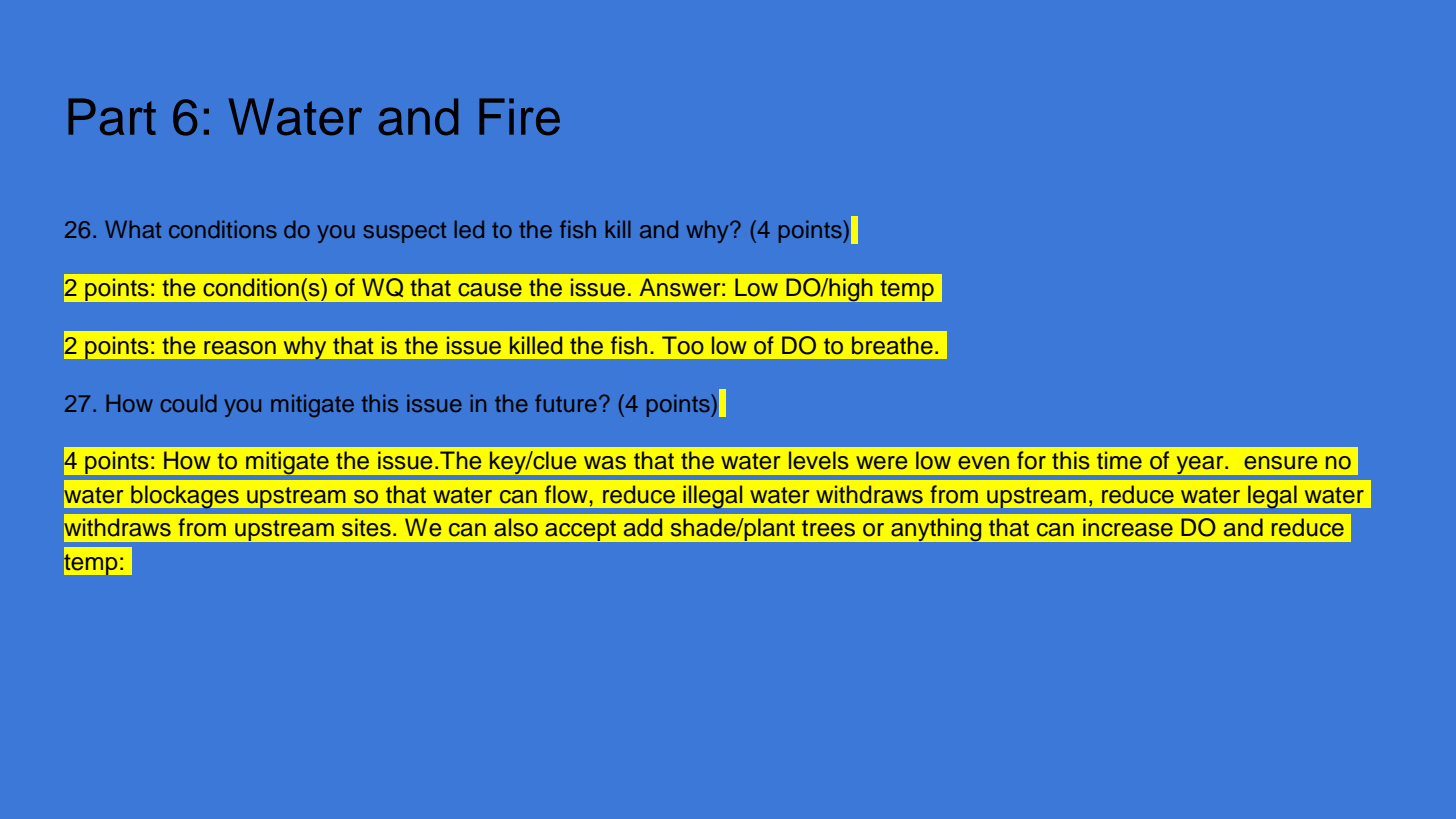 This image has height=819, width=1456. Describe the element at coordinates (683, 345) in the image. I see `Too` at that location.
